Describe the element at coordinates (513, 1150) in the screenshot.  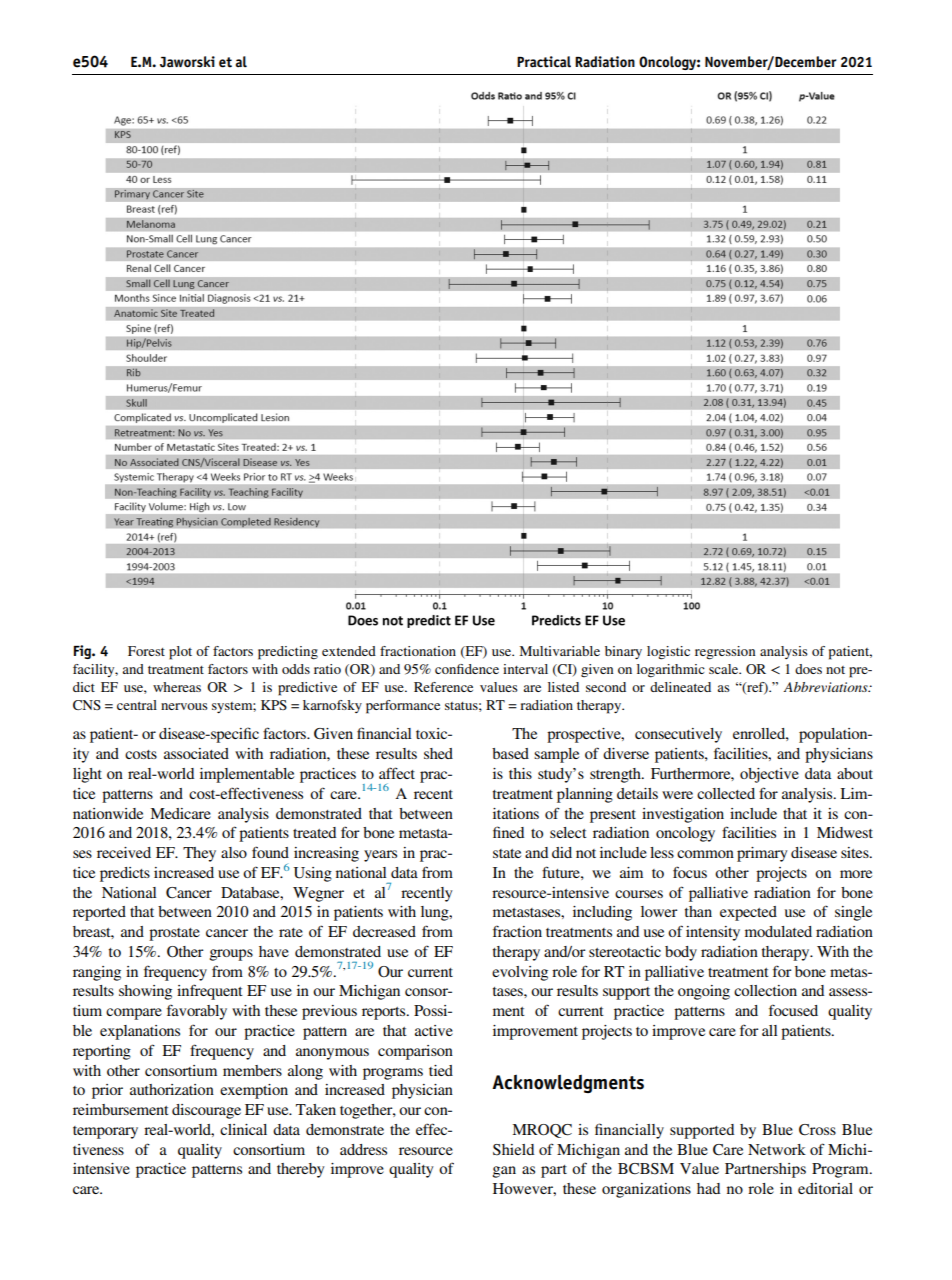
I see `Shield` at that location.
